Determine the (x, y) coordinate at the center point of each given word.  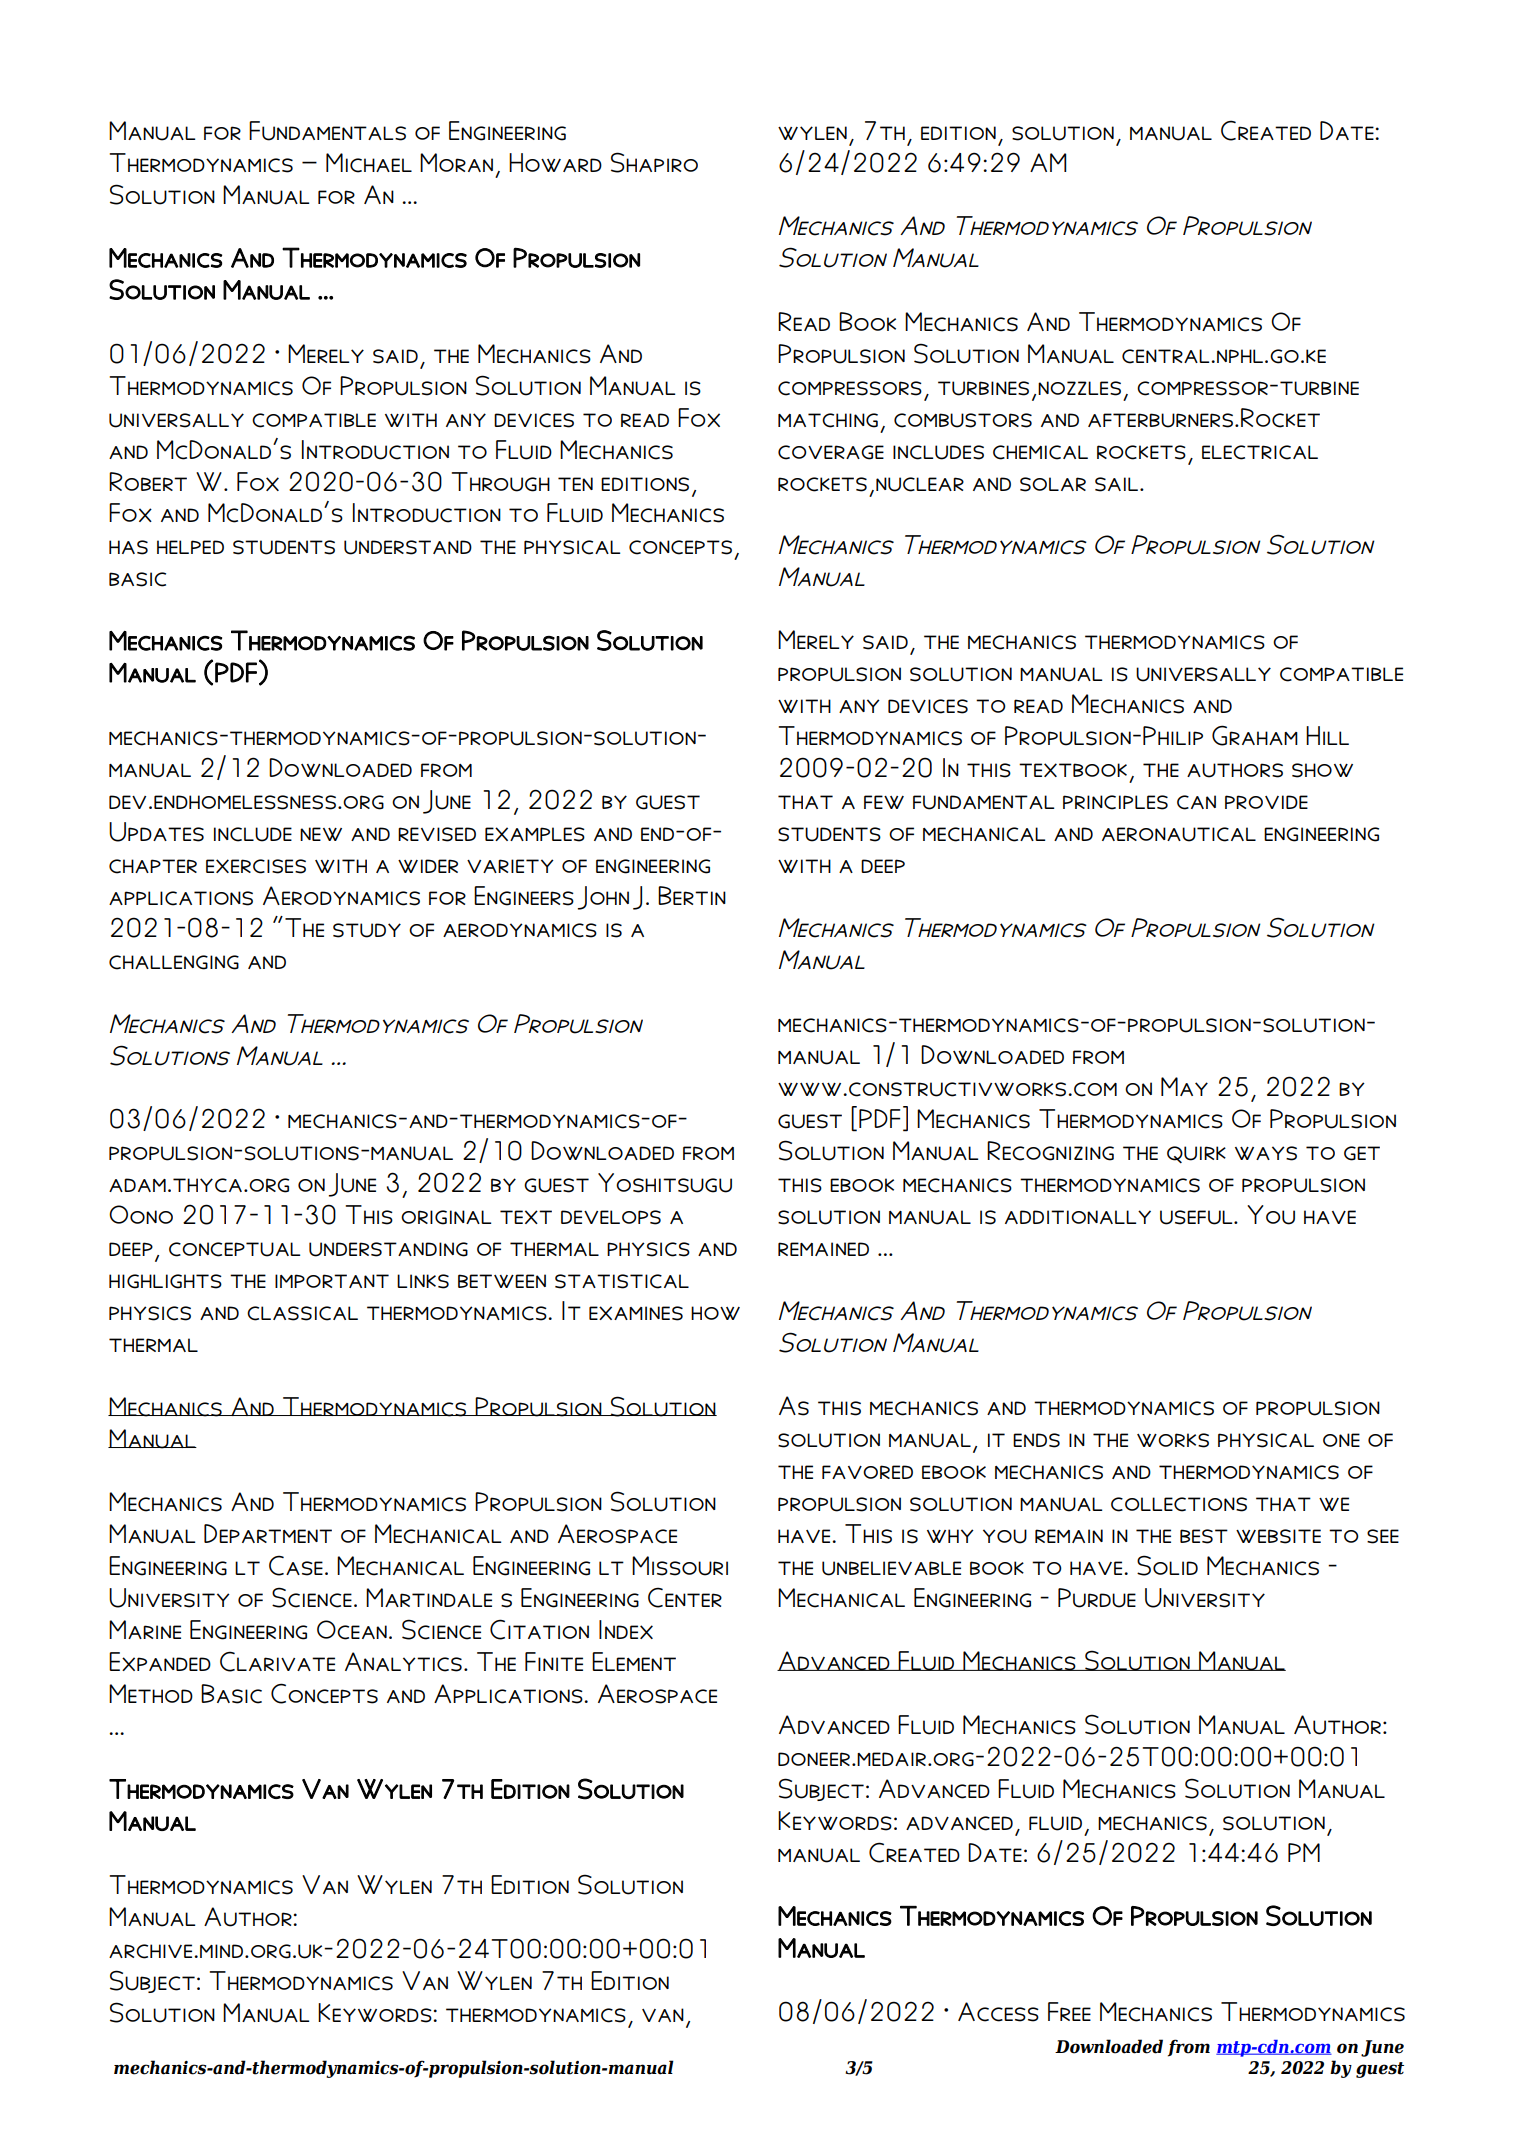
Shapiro (654, 162)
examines (636, 1313)
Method (151, 1693)
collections (1179, 1504)
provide (1266, 802)
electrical (1260, 452)
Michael (369, 163)
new (321, 834)
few (884, 802)
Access (998, 2012)
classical (302, 1313)
